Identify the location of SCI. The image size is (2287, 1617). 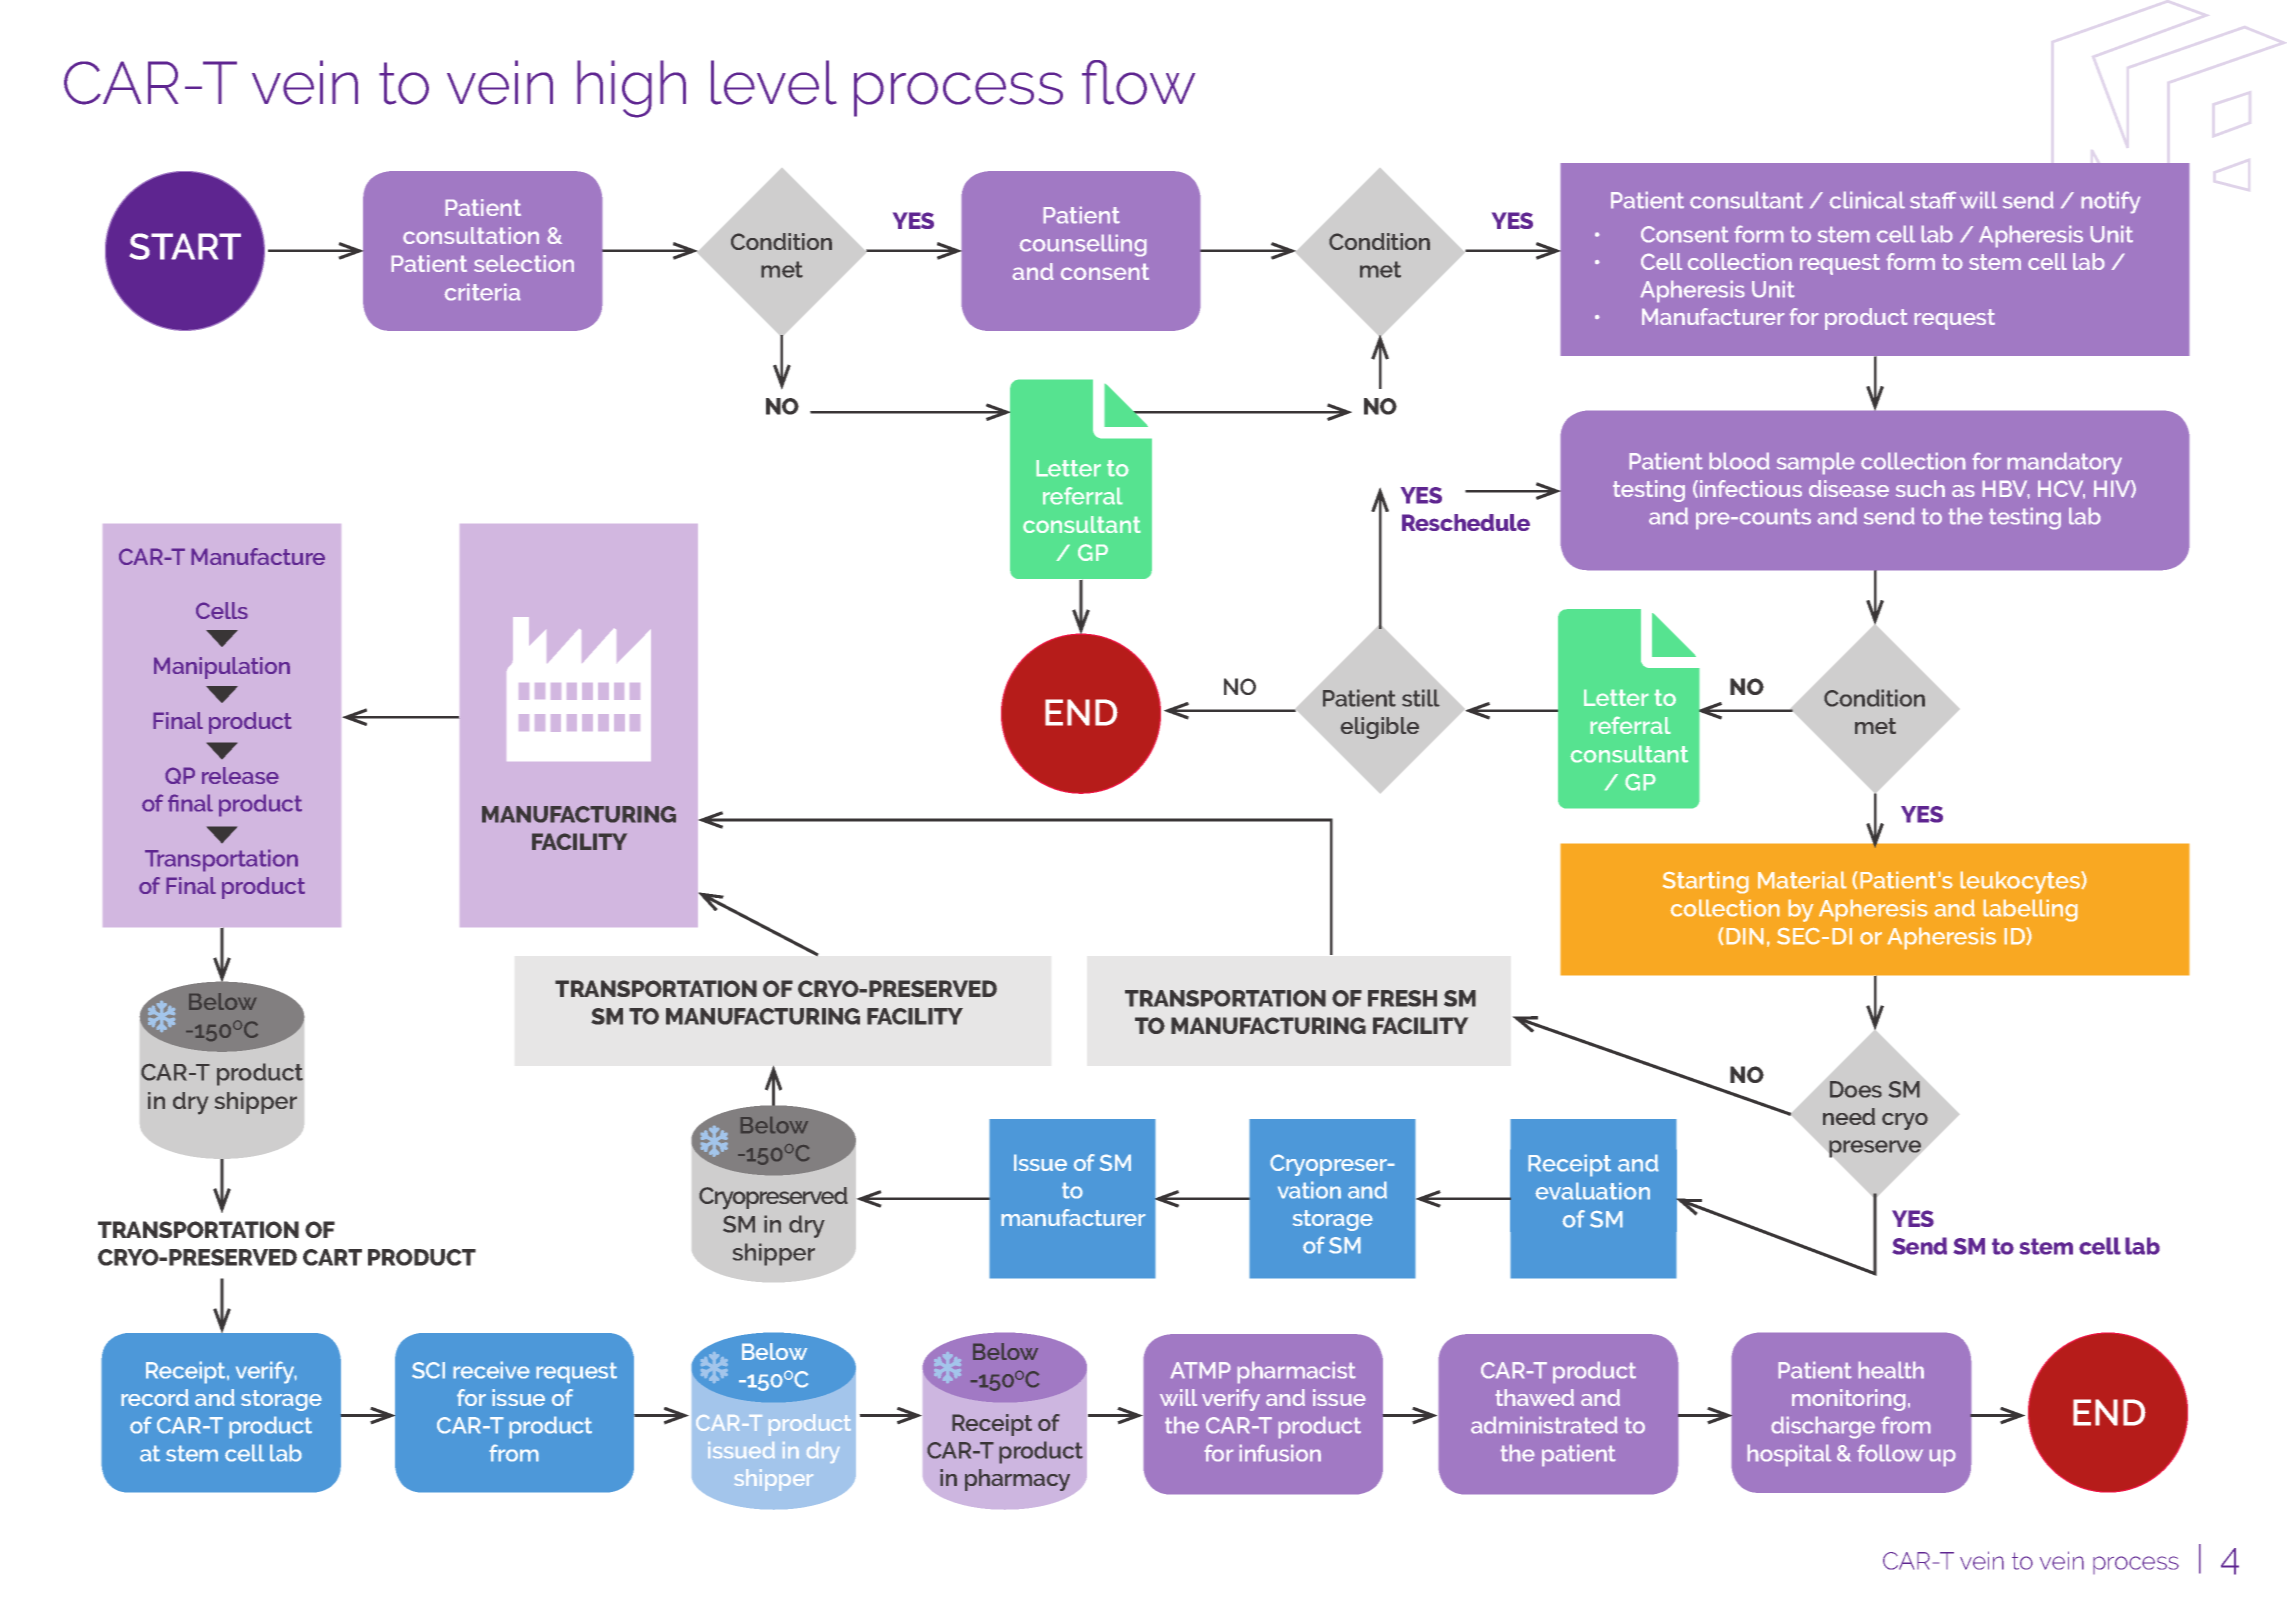
(428, 1370).
